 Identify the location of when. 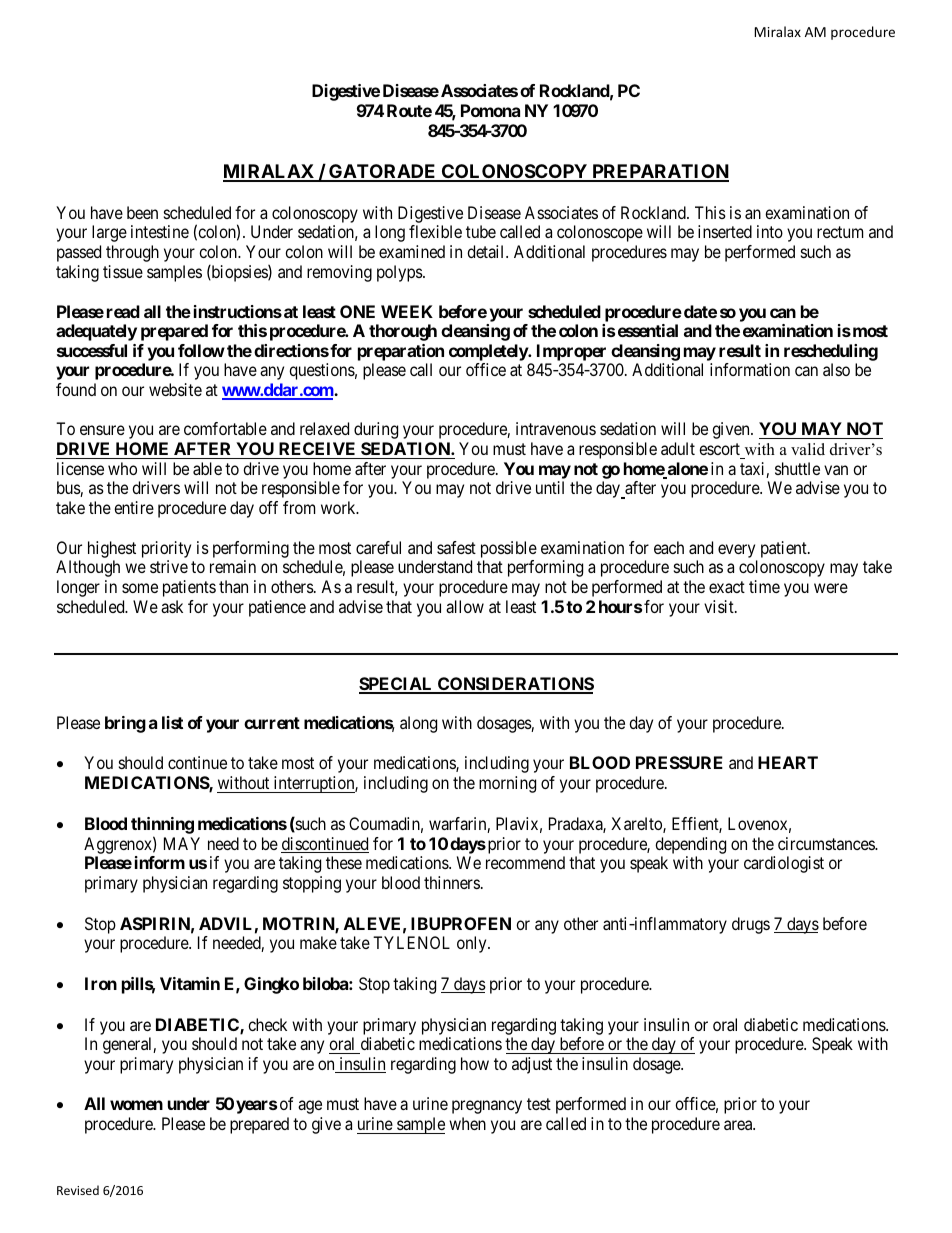
(467, 1123).
